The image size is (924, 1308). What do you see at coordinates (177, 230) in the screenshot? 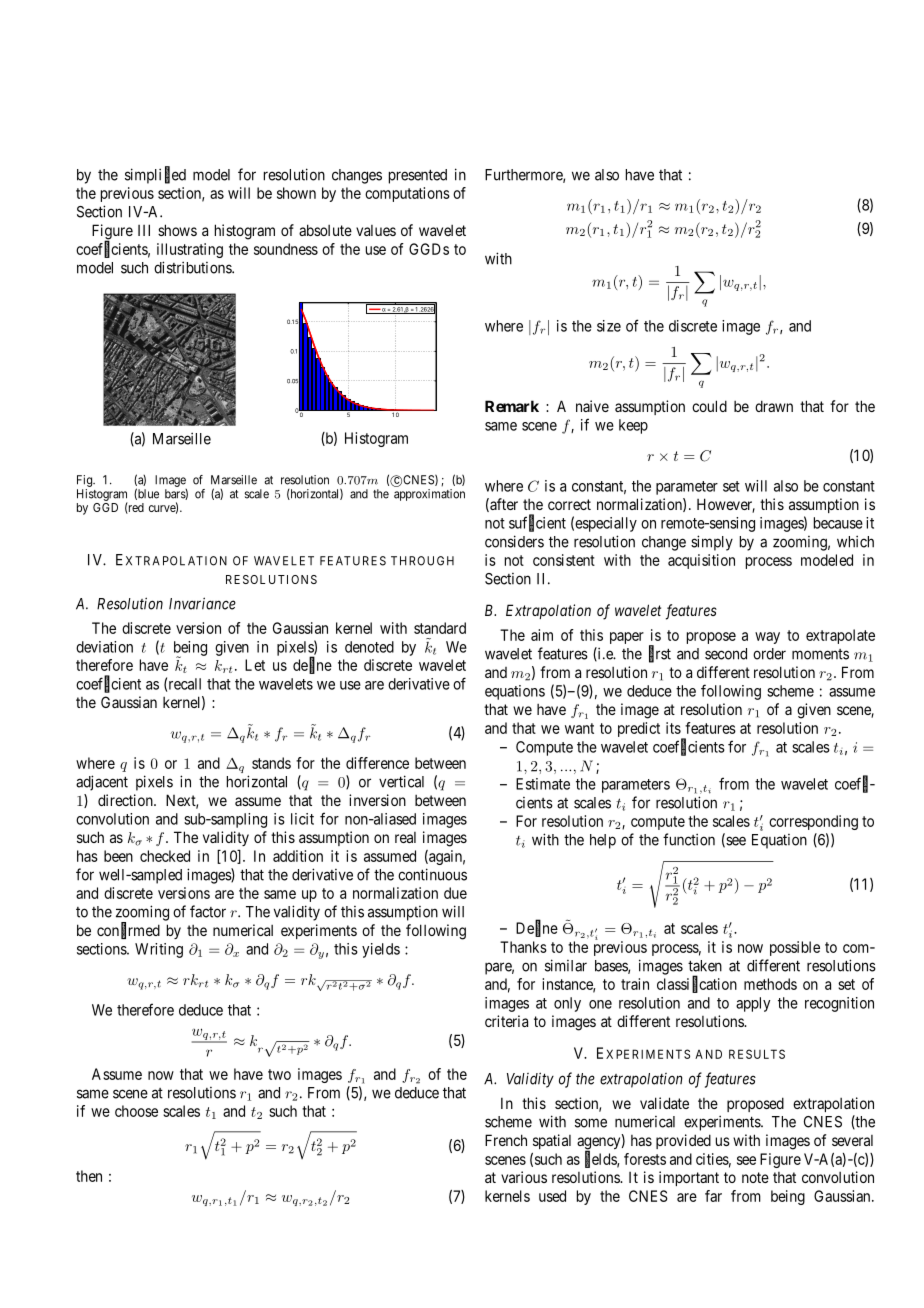
I see `shows` at bounding box center [177, 230].
